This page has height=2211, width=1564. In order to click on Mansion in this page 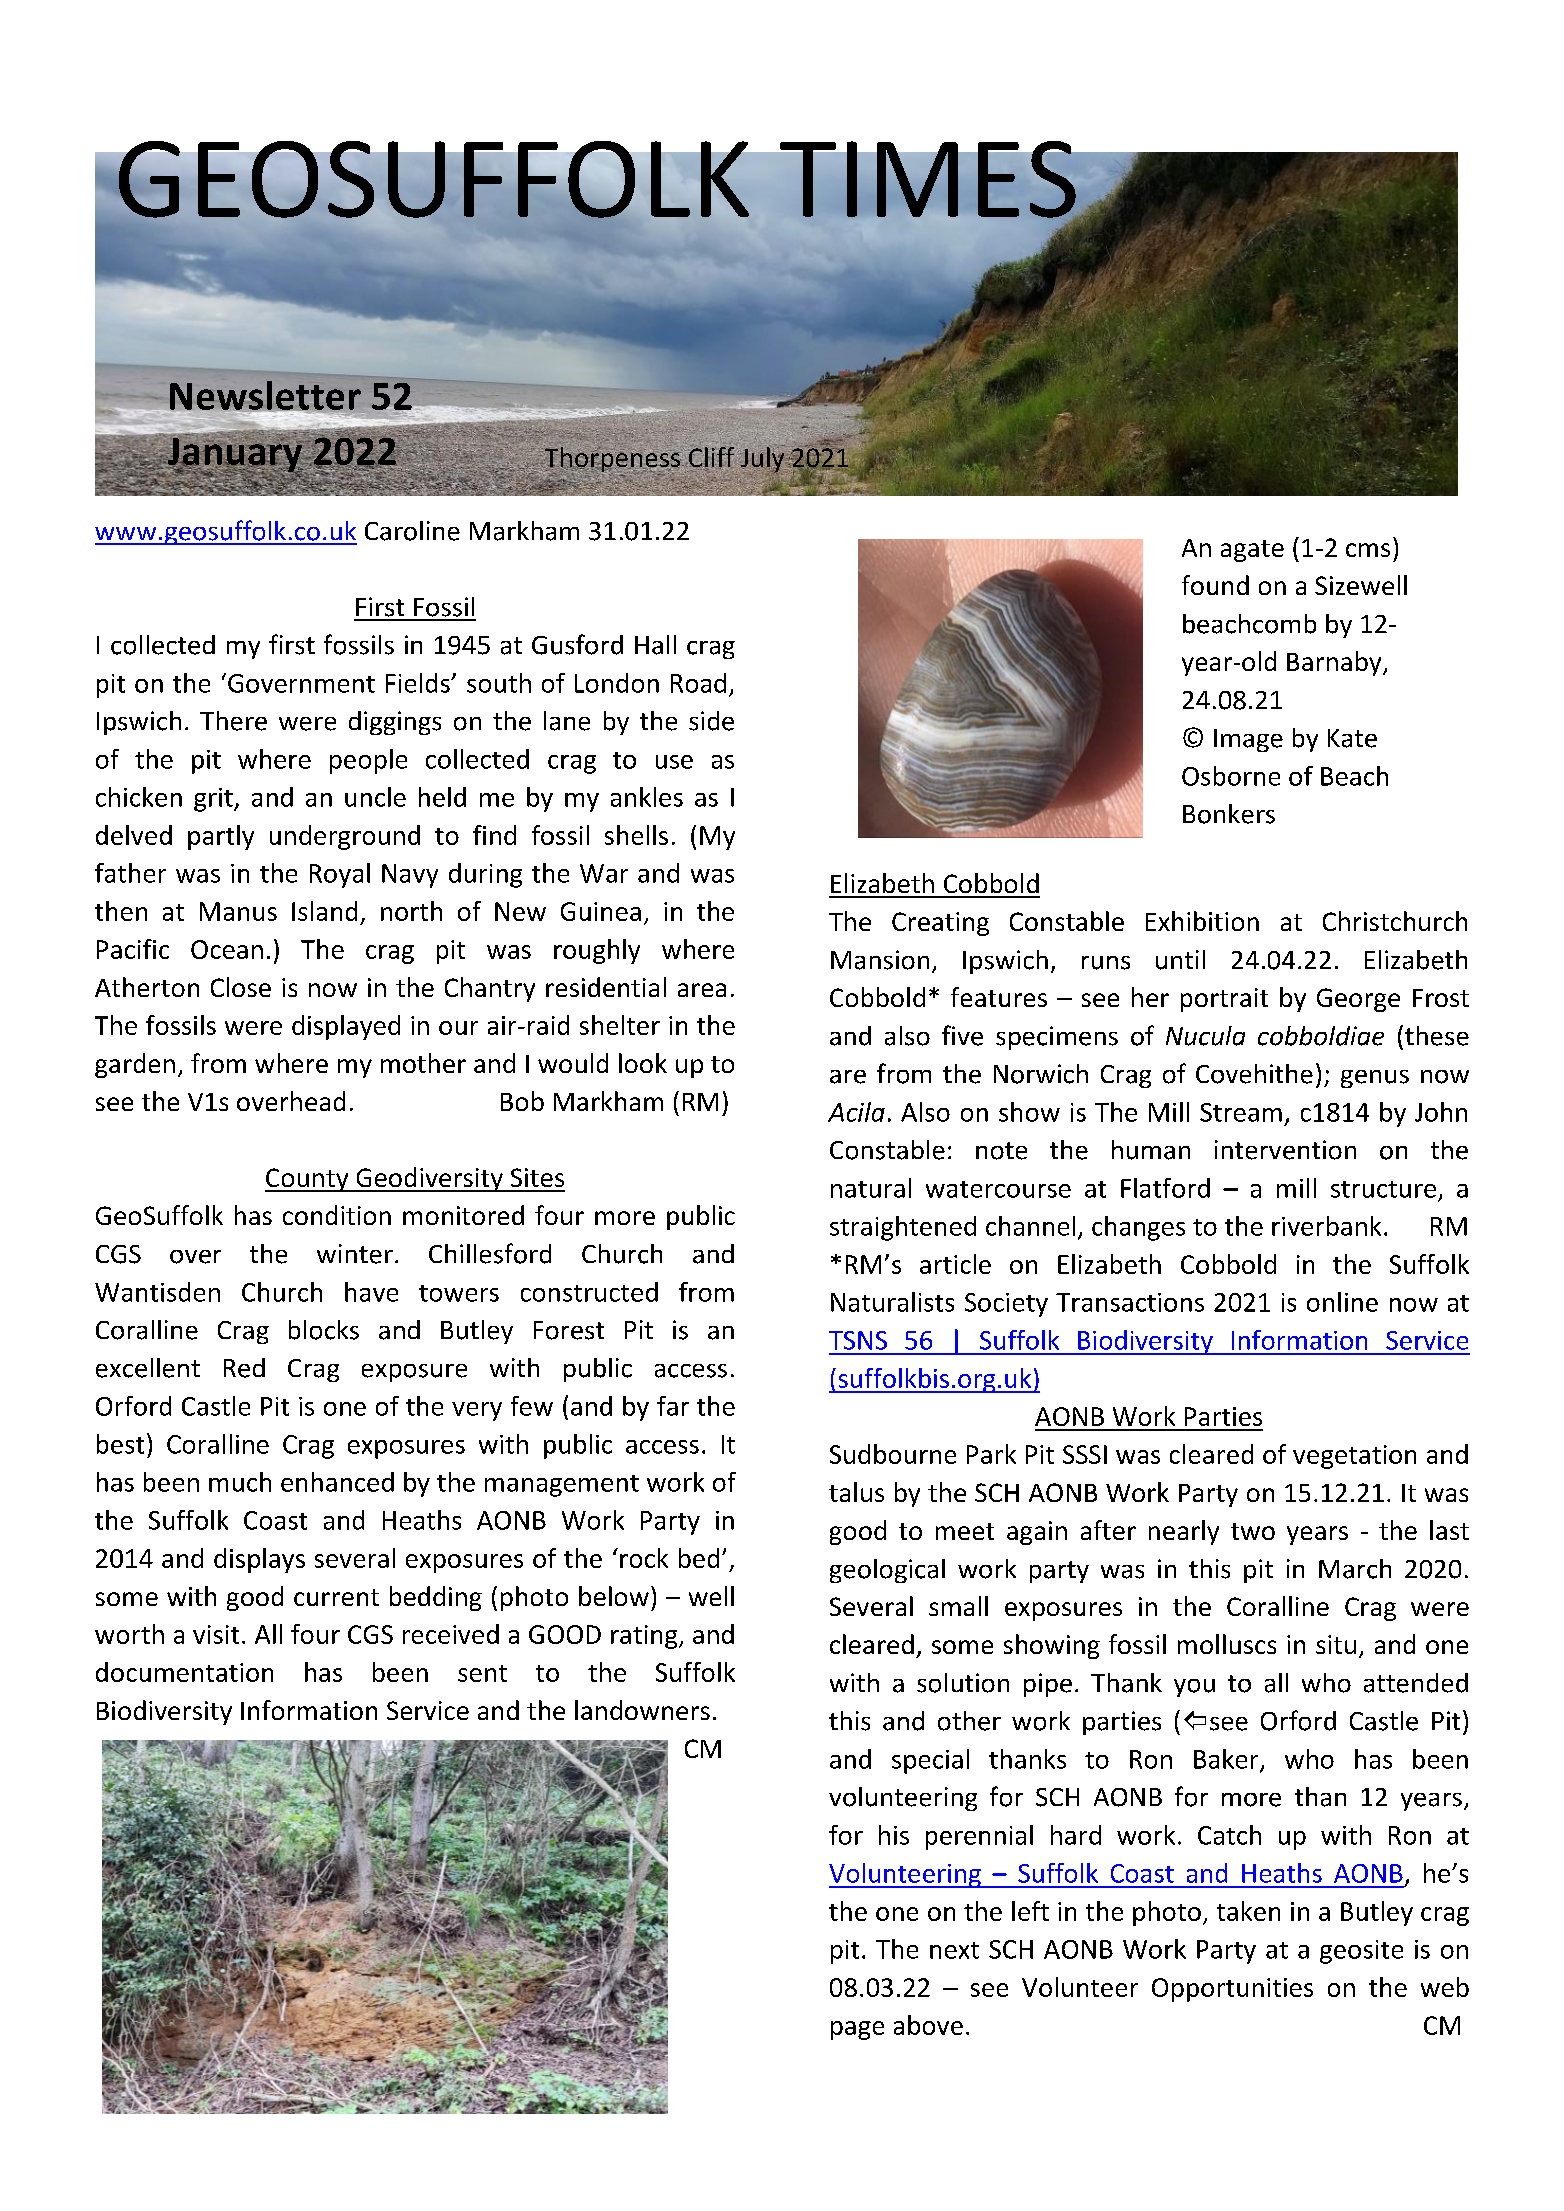, I will do `click(880, 960)`.
